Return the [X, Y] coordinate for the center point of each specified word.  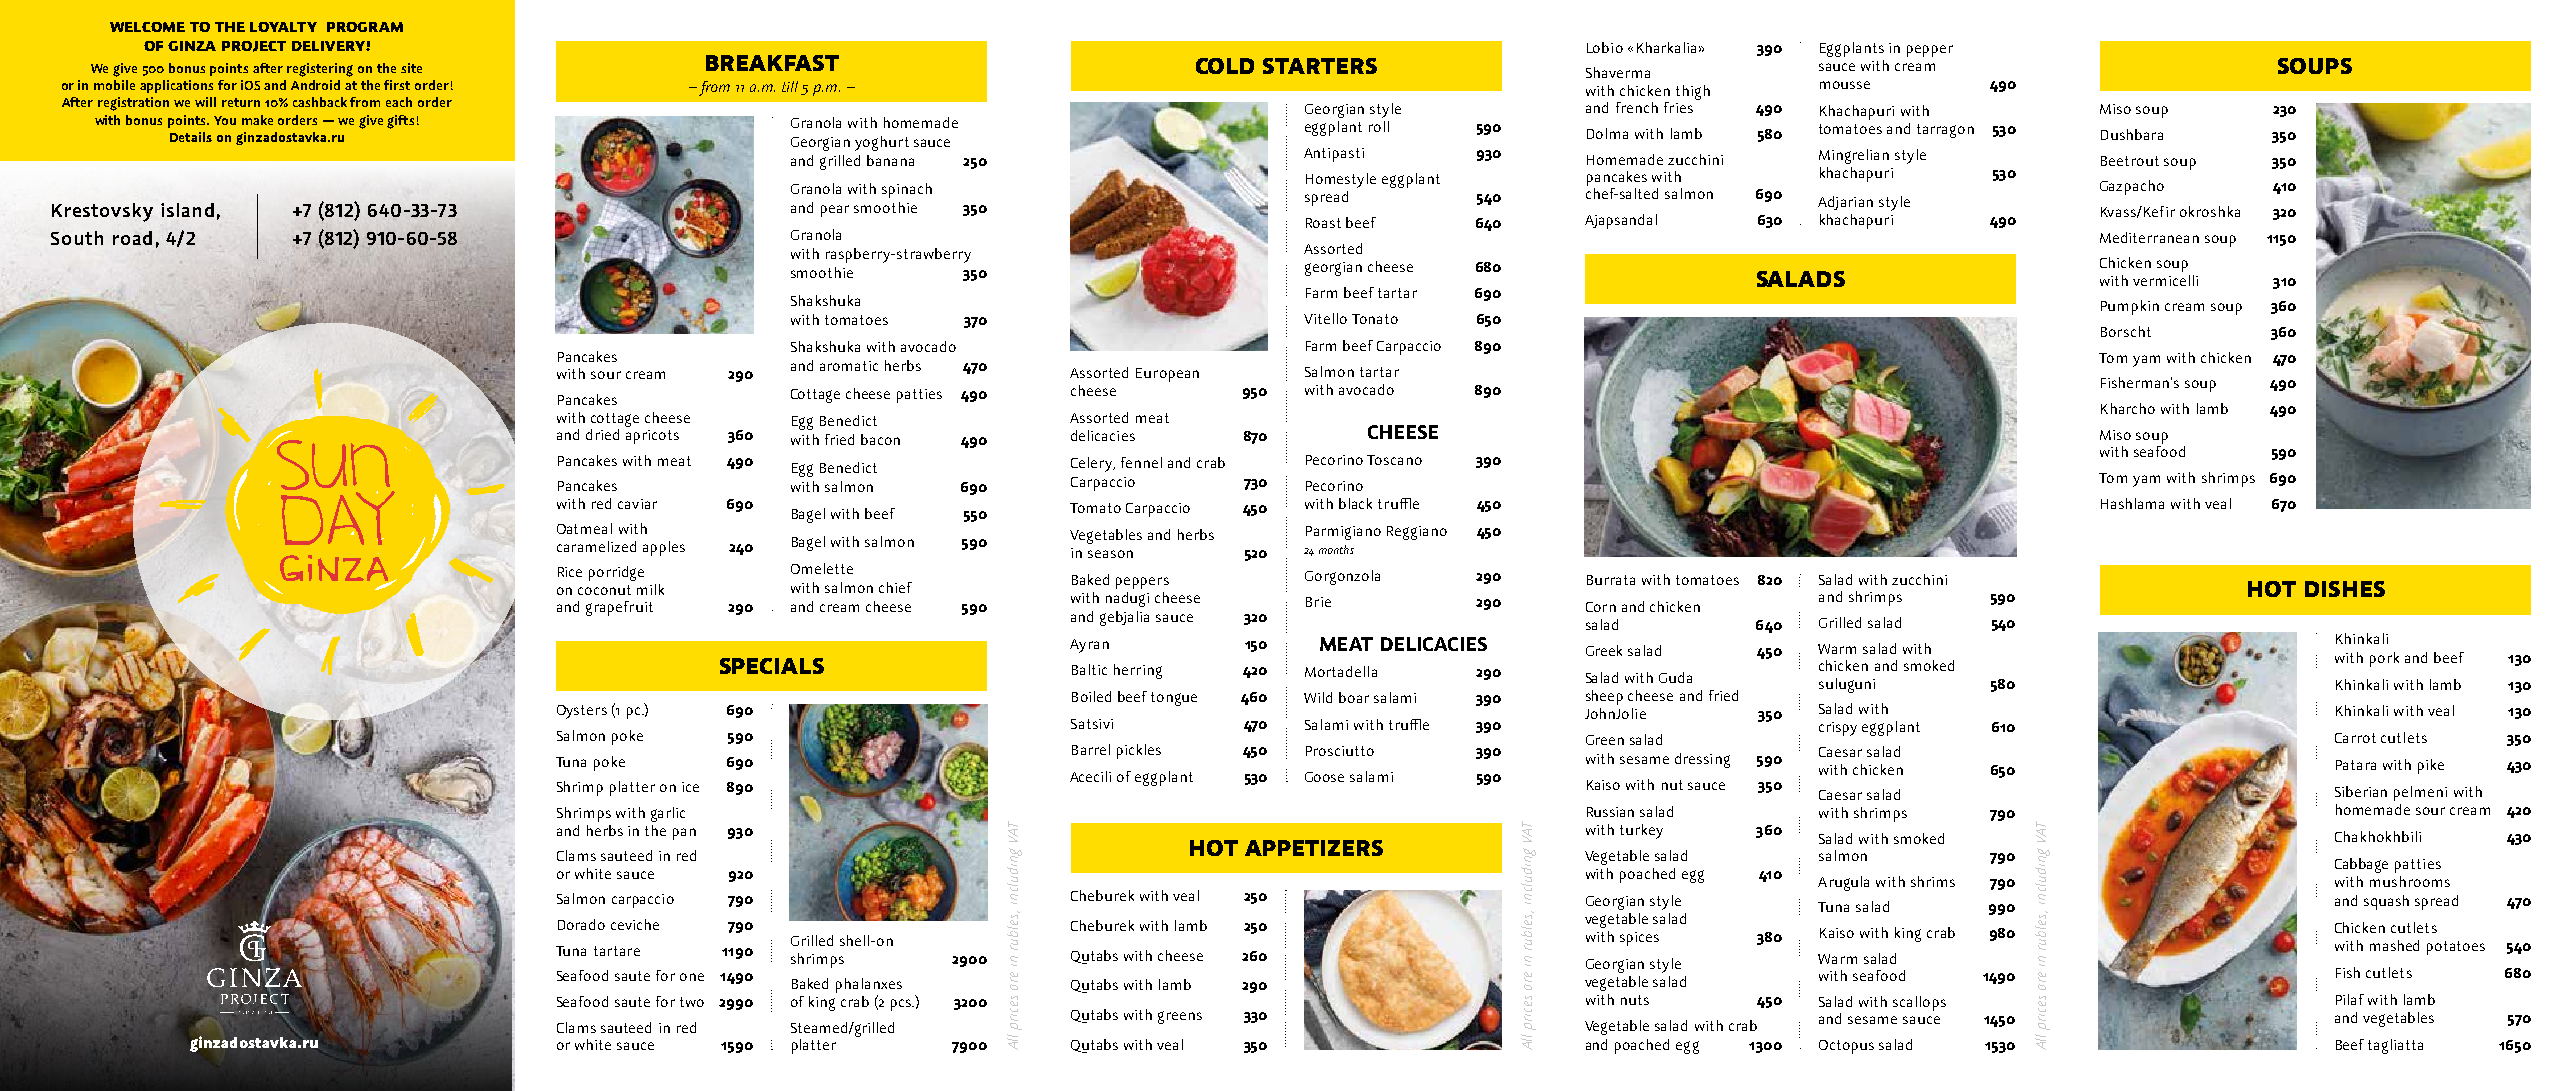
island [187, 210]
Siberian [2361, 791]
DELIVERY [329, 46]
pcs [902, 1005]
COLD [1225, 66]
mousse [1845, 85]
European [1167, 375]
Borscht [2126, 331]
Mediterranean [2149, 237]
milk [650, 589]
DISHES [2345, 589]
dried [602, 434]
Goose [1324, 777]
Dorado [581, 924]
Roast [1323, 223]
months [1336, 549]
